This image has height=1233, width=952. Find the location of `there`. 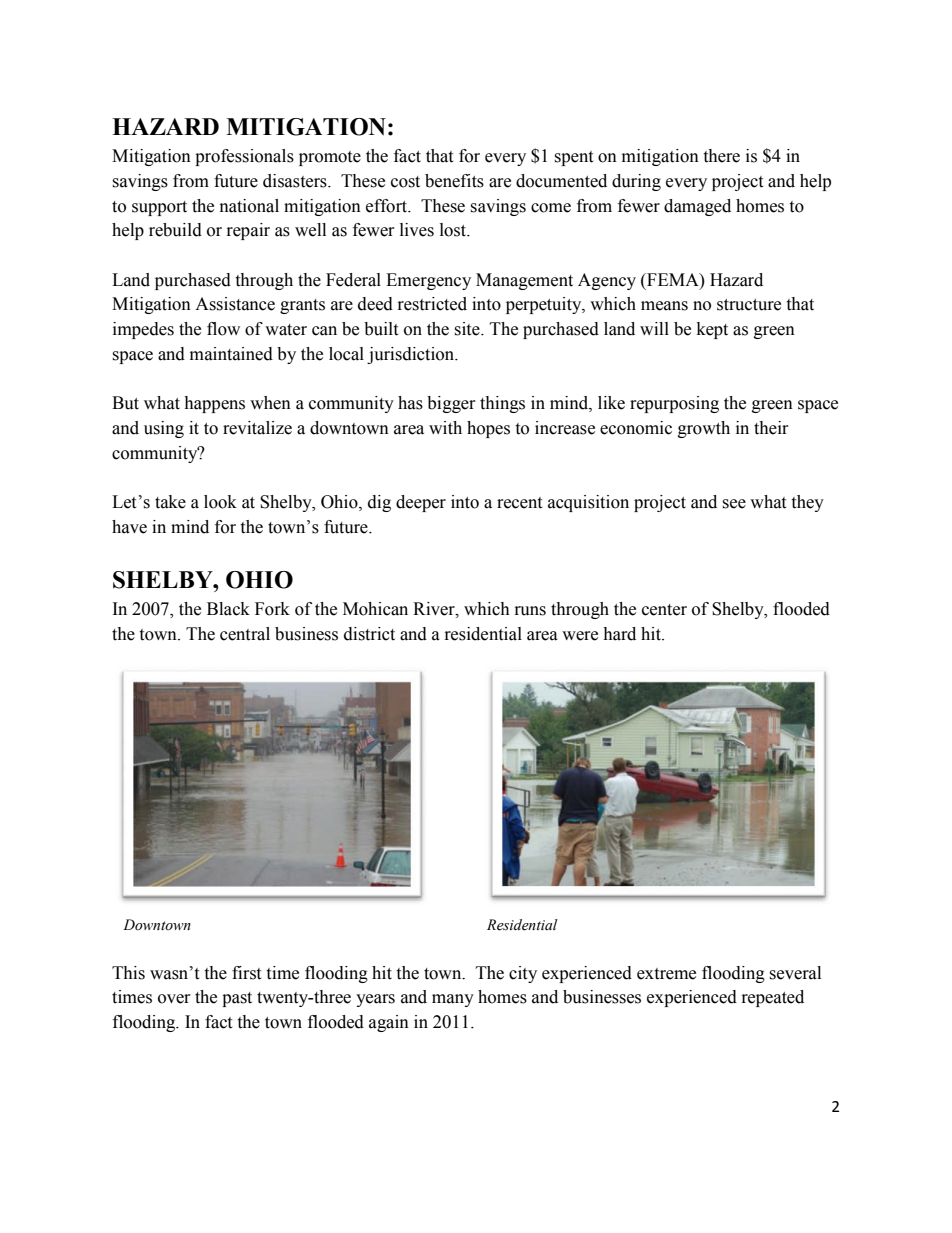

there is located at coordinates (721, 156).
